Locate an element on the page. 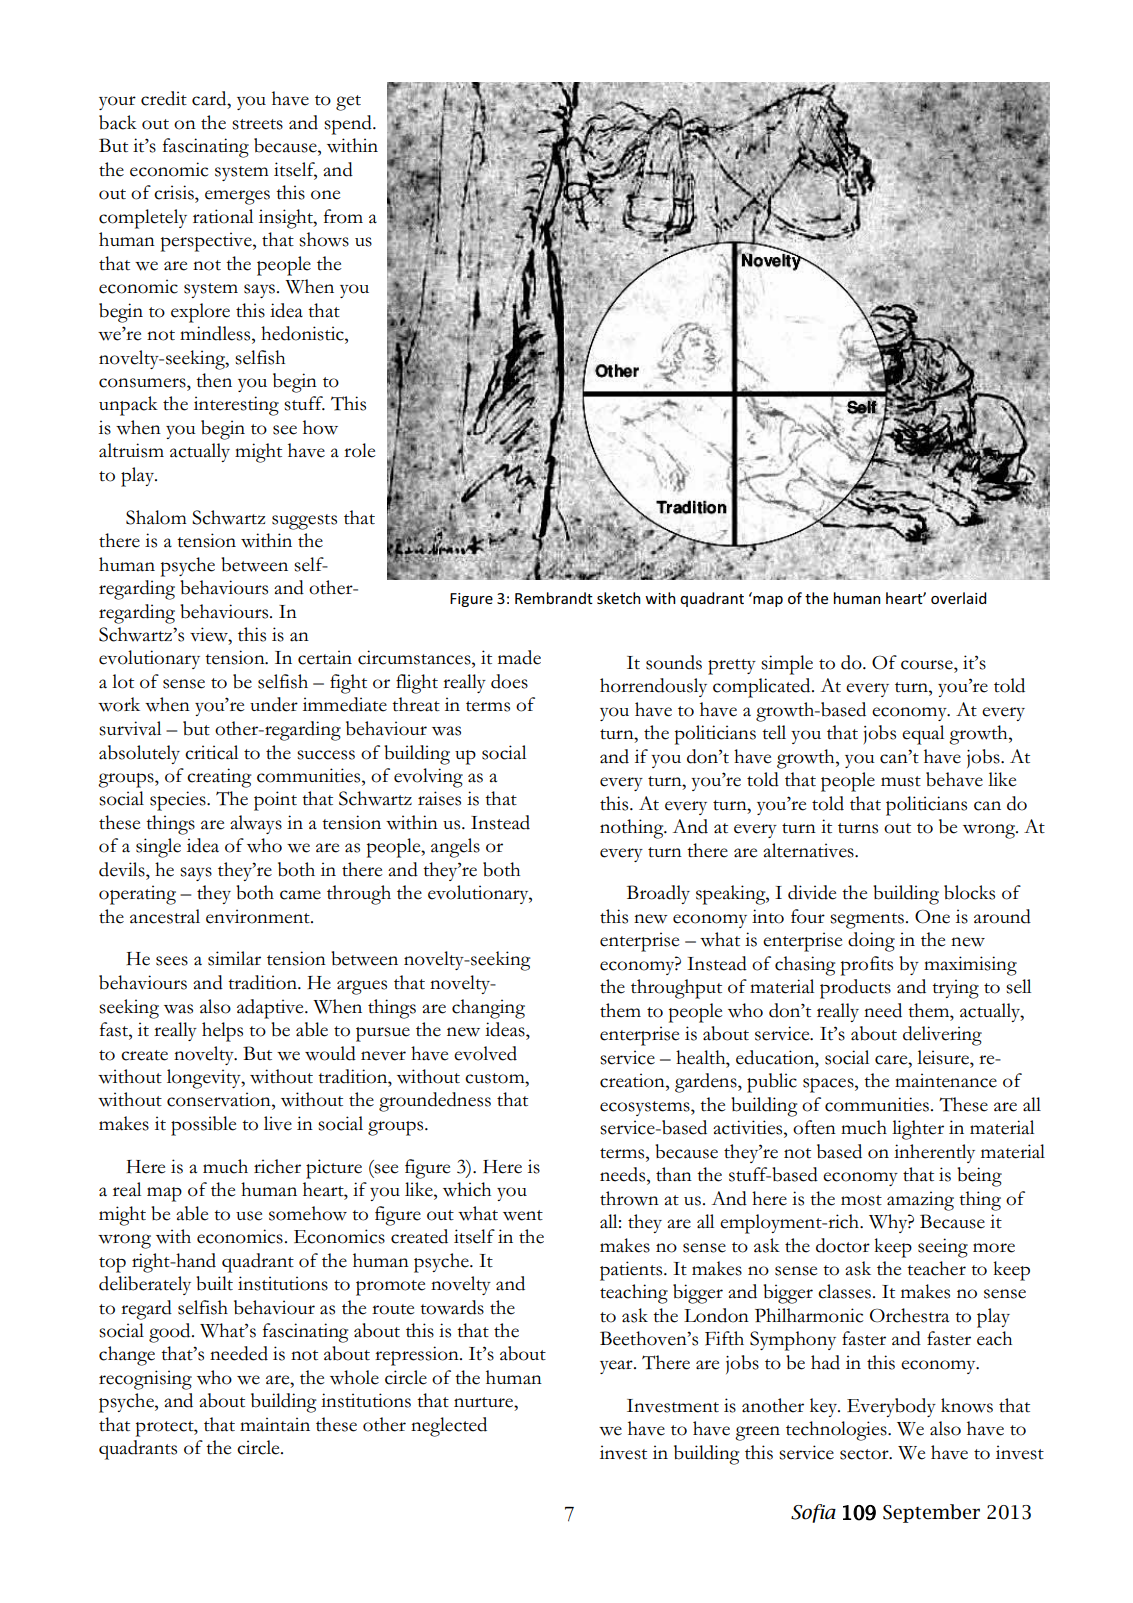  get is located at coordinates (348, 103).
